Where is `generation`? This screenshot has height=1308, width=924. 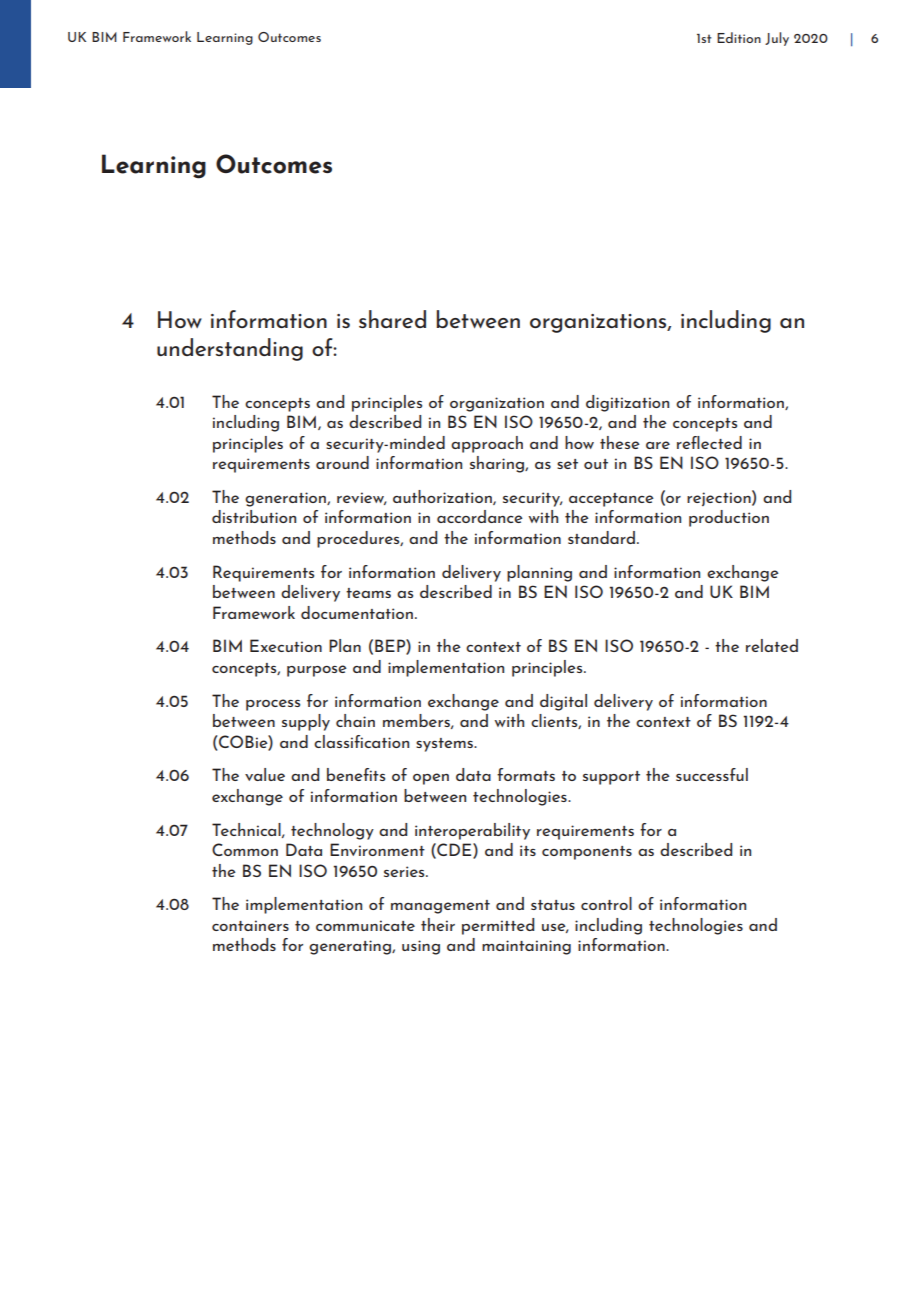 generation is located at coordinates (286, 499).
